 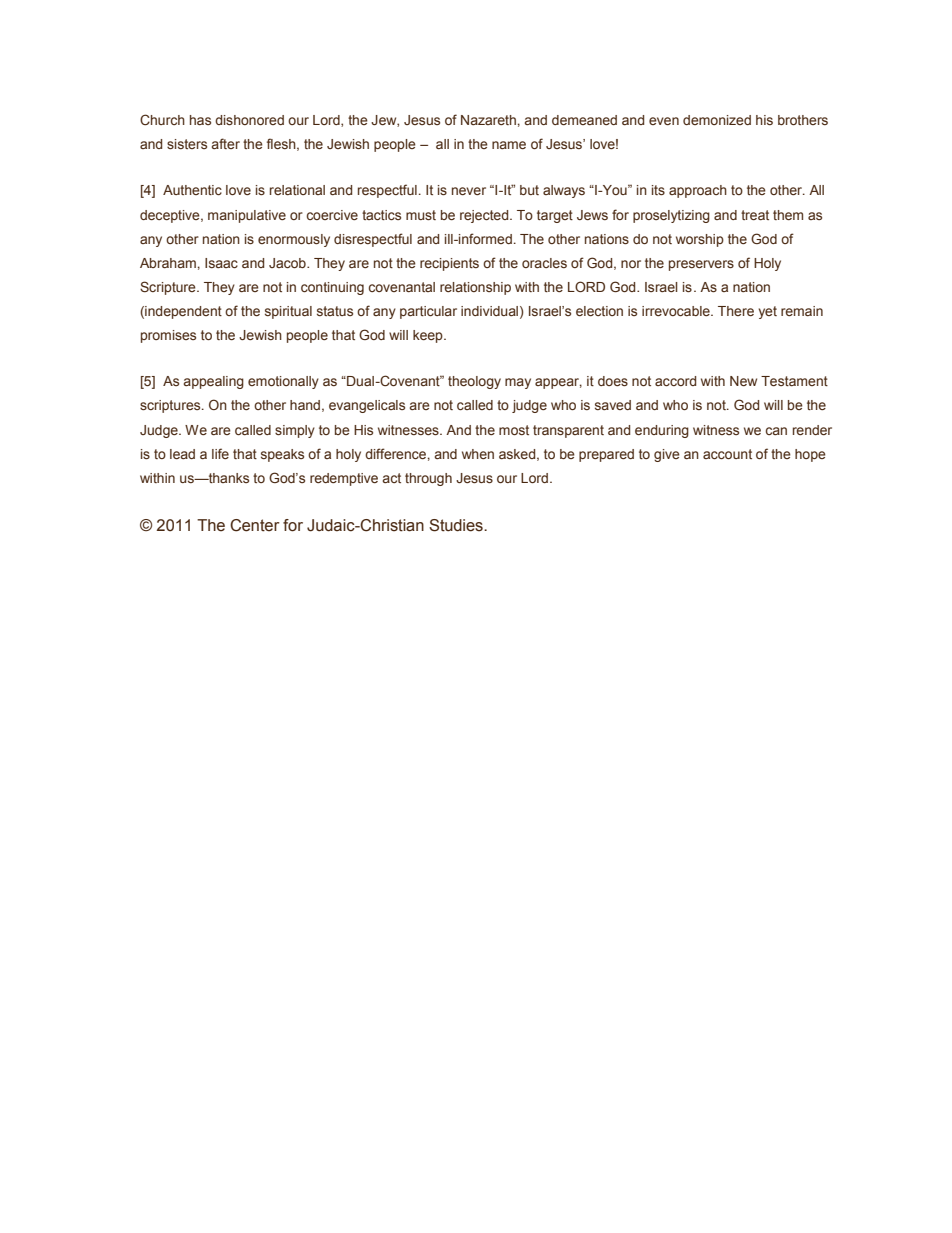 What do you see at coordinates (249, 120) in the page?
I see `dishonored` at bounding box center [249, 120].
